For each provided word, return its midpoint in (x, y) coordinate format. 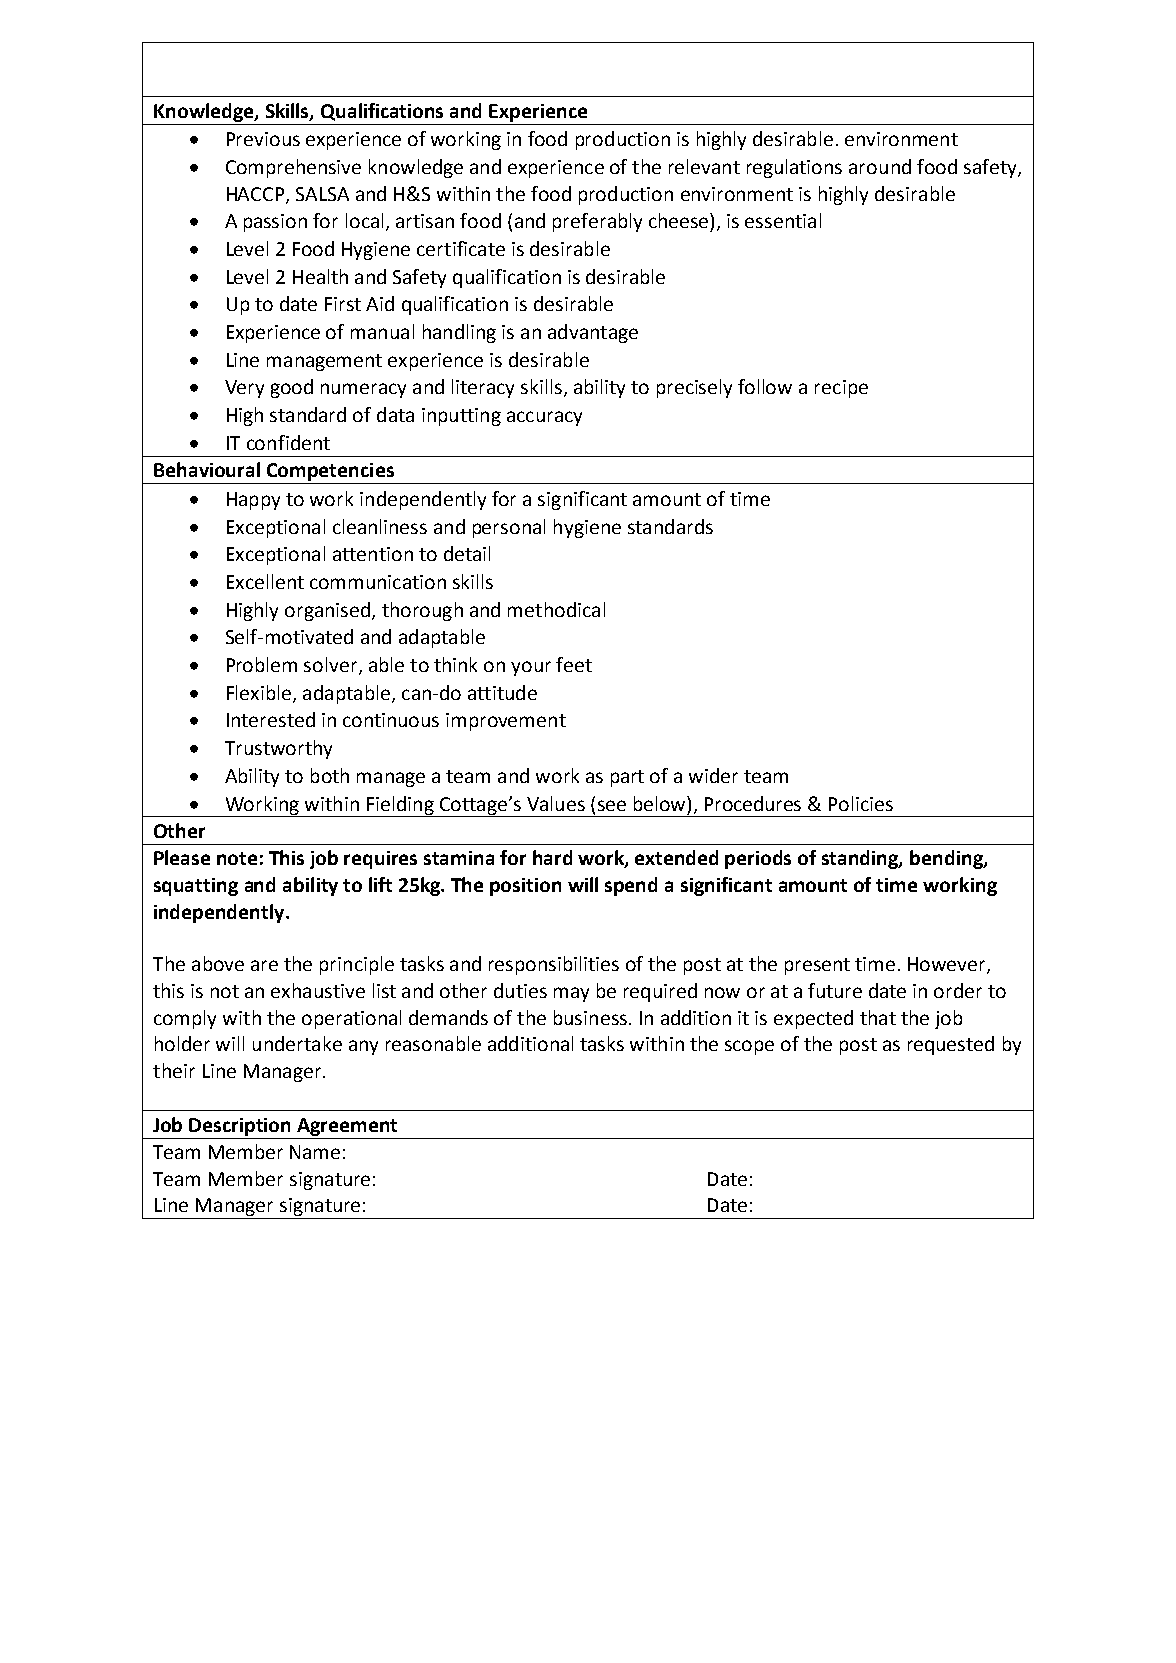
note (237, 858)
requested (951, 1045)
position (525, 887)
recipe (841, 389)
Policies (861, 803)
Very (244, 389)
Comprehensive (293, 168)
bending (947, 859)
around (880, 166)
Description (239, 1127)
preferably (597, 222)
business (590, 1017)
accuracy (544, 418)
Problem (262, 664)
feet (574, 664)
